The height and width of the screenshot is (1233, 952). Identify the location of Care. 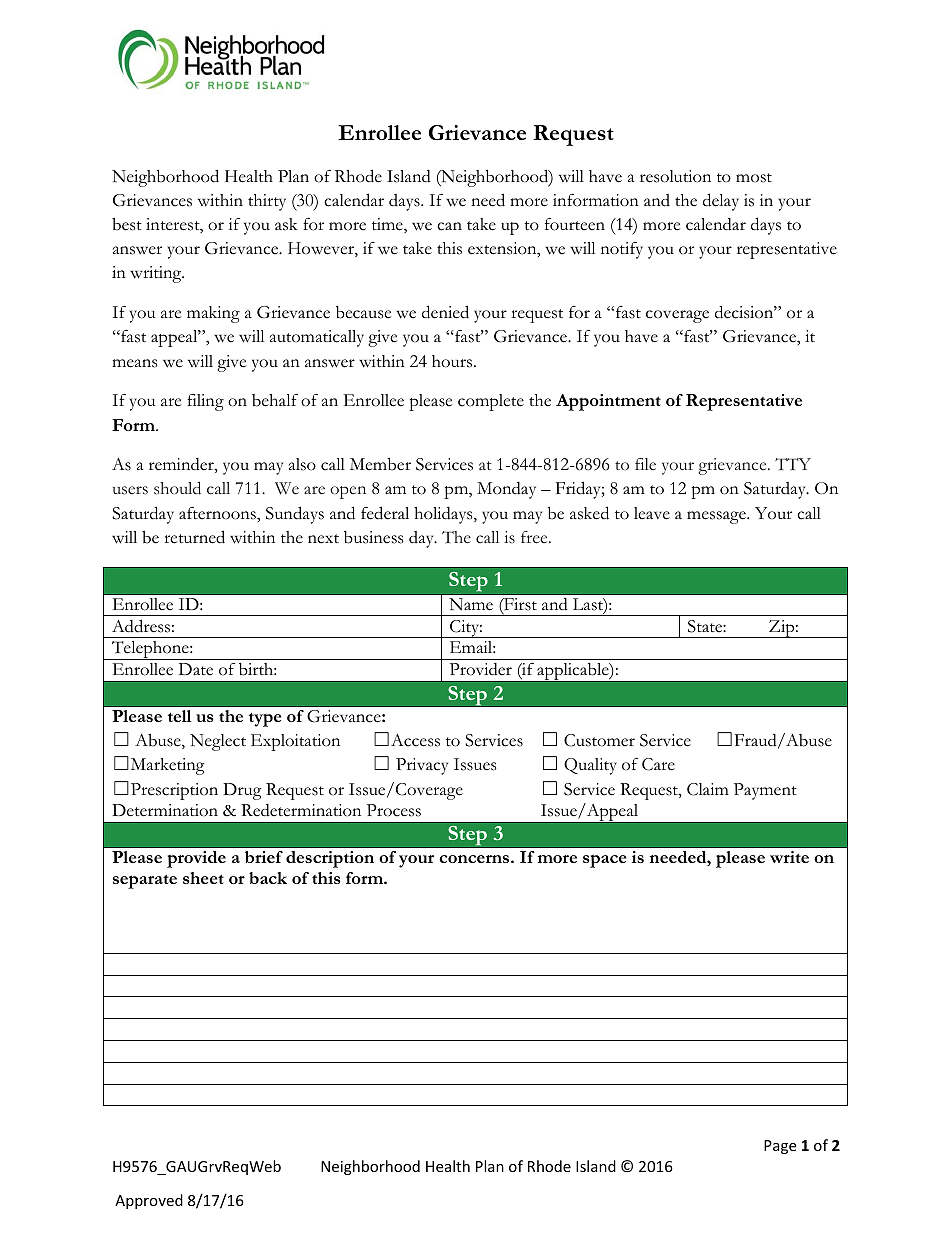
(658, 764).
